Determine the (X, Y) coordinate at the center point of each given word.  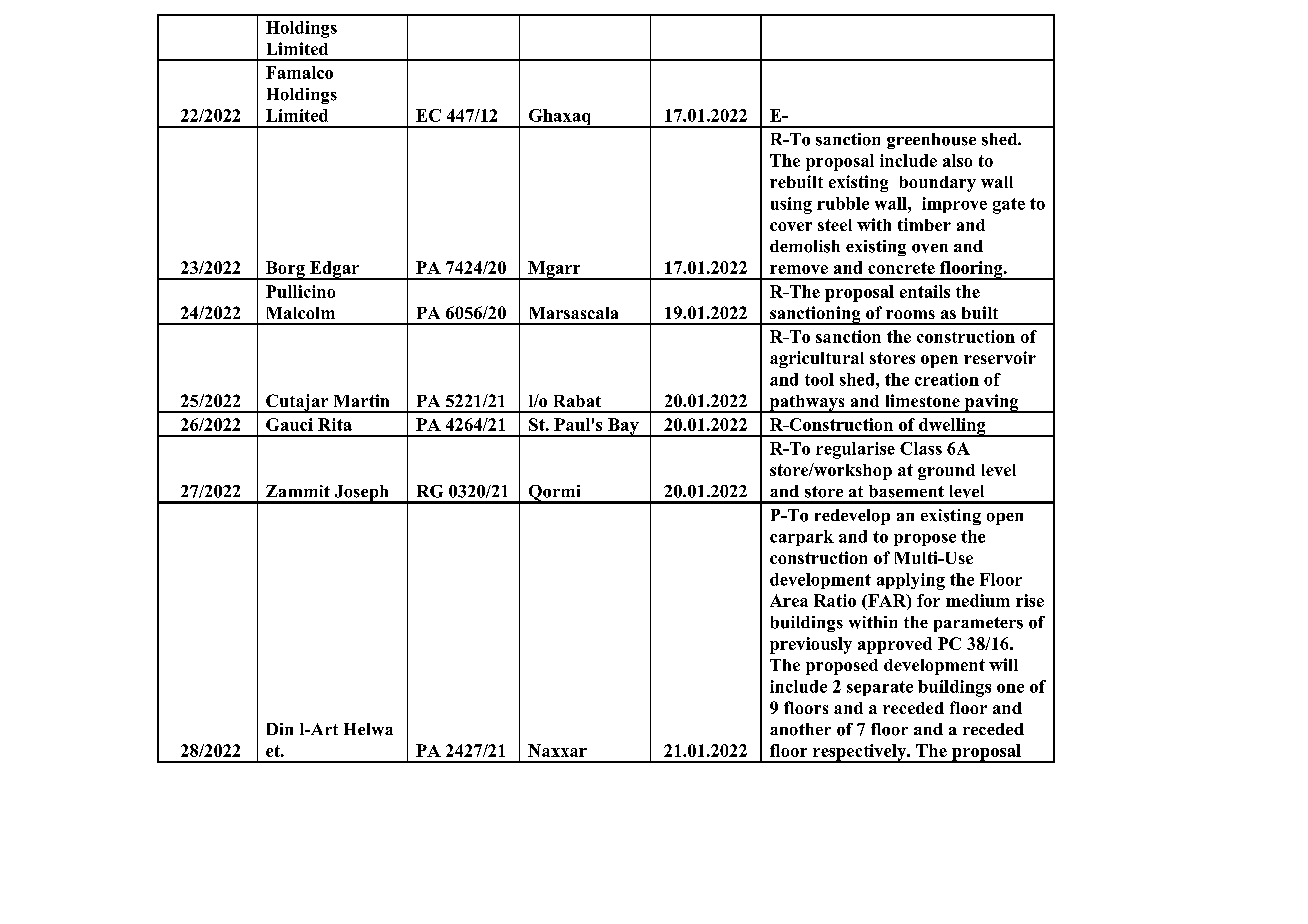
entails (925, 291)
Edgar (334, 270)
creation (947, 379)
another (800, 729)
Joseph (361, 494)
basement (906, 491)
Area (789, 600)
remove (799, 269)
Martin (361, 400)
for (928, 600)
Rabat (577, 401)
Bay (623, 427)
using (791, 205)
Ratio (835, 600)
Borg (285, 270)
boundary (938, 184)
